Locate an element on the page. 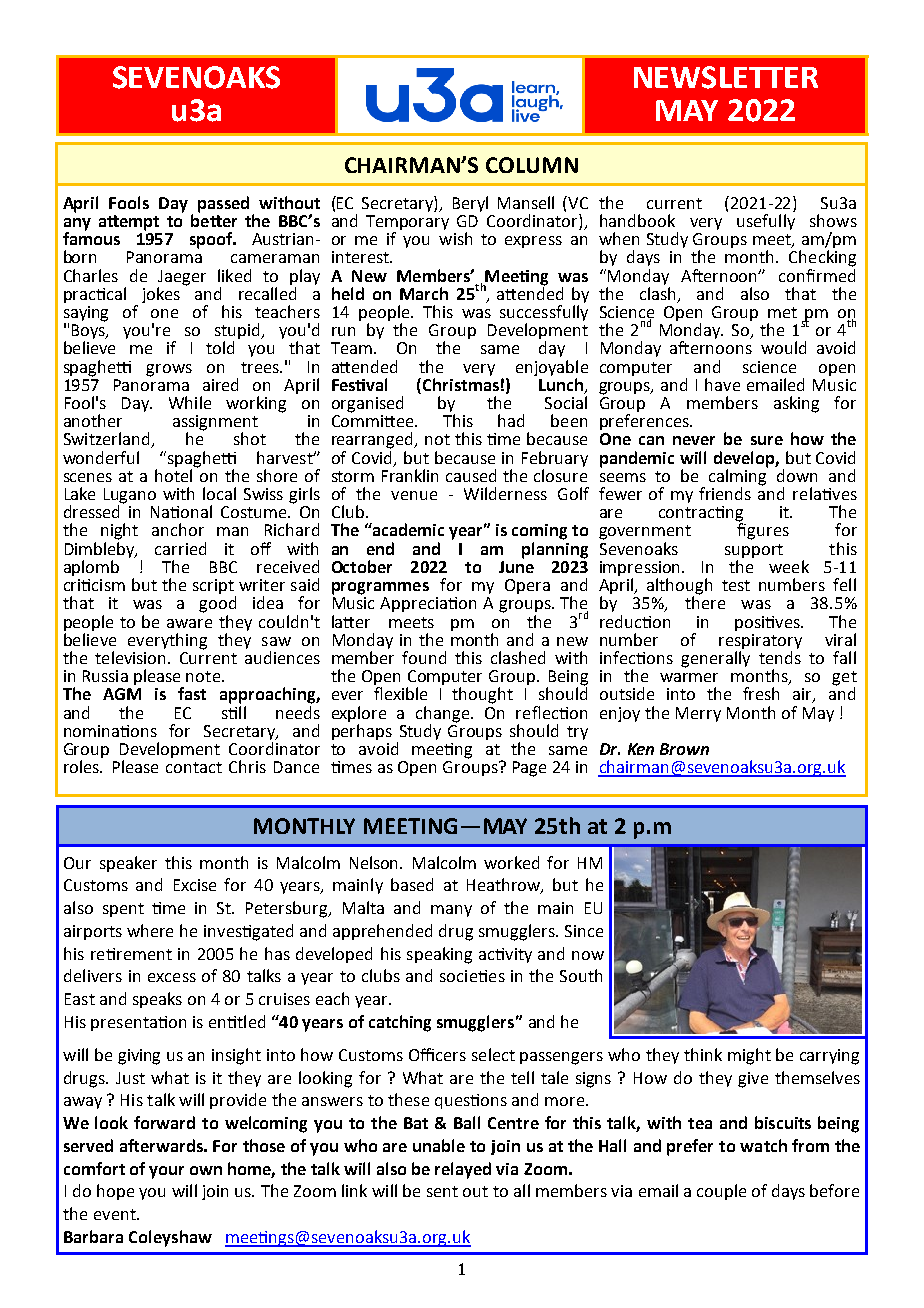 This document has height=1308, width=924. Page is located at coordinates (529, 769).
